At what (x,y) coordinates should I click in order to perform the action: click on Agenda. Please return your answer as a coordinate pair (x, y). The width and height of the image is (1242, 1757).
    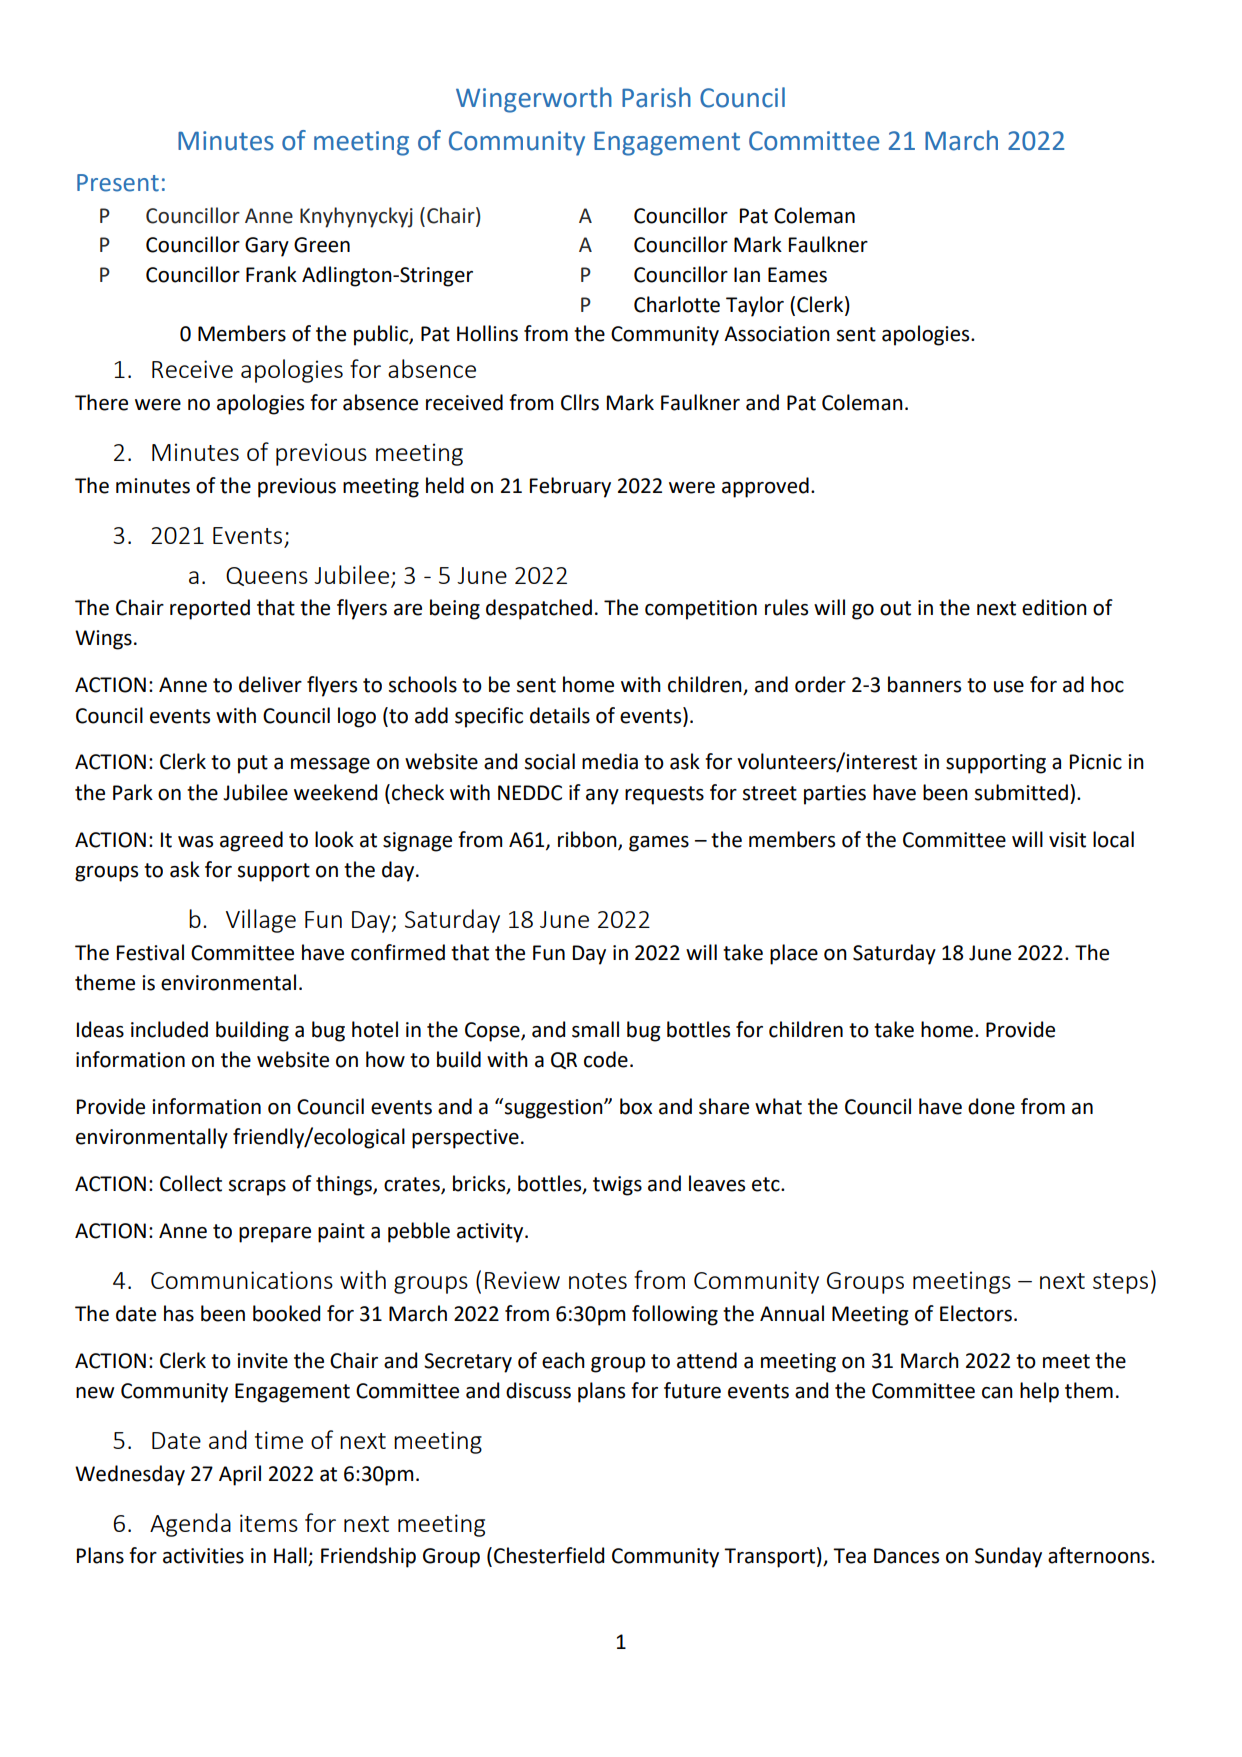
    Looking at the image, I should click on (190, 1525).
